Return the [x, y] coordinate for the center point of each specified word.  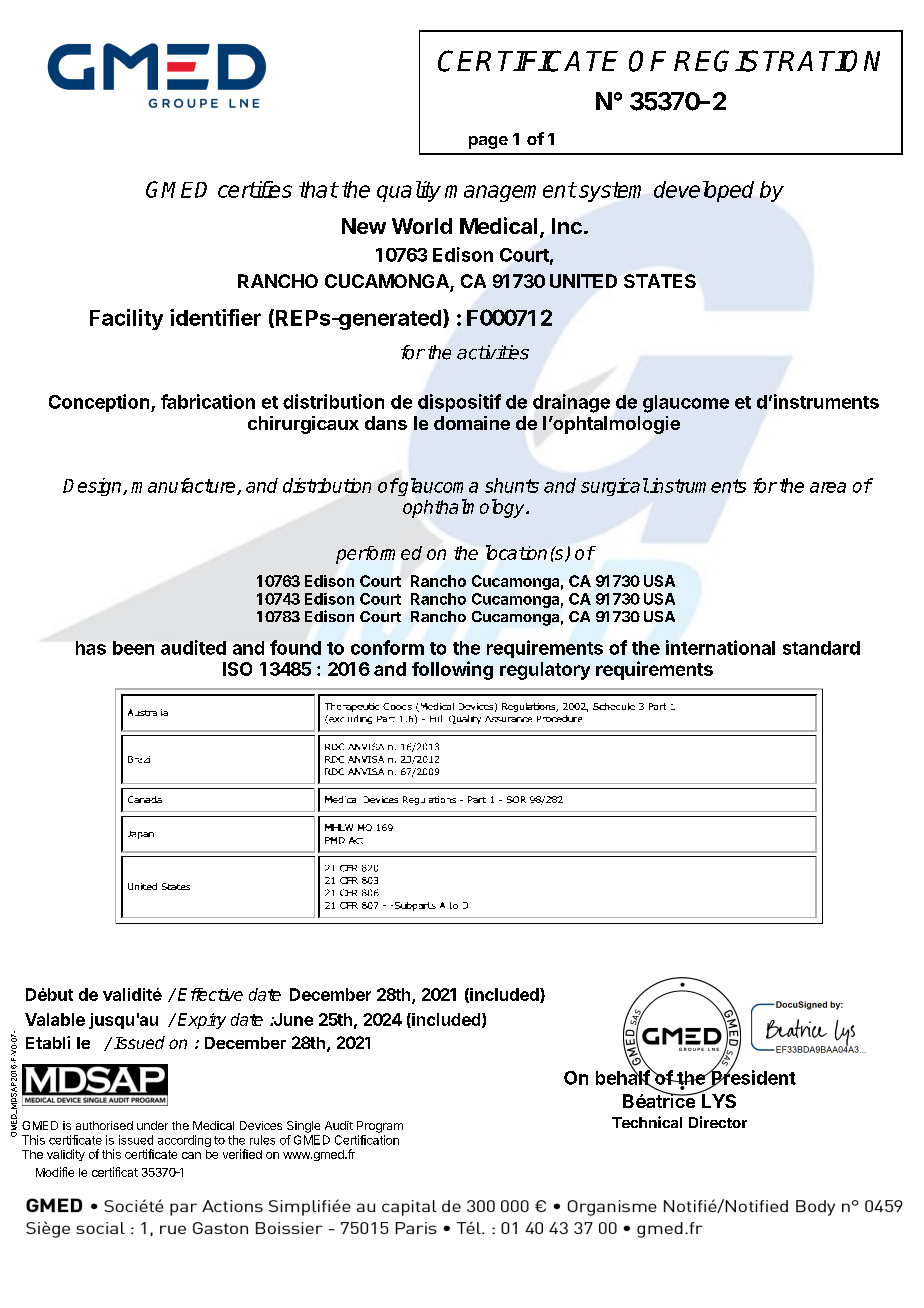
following [452, 670]
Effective [210, 994]
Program [380, 1127]
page [488, 142]
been [133, 648]
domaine [472, 423]
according [184, 1141]
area [828, 487]
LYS [718, 1100]
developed [704, 191]
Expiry [202, 1021]
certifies [255, 189]
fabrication [208, 401]
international [720, 647]
